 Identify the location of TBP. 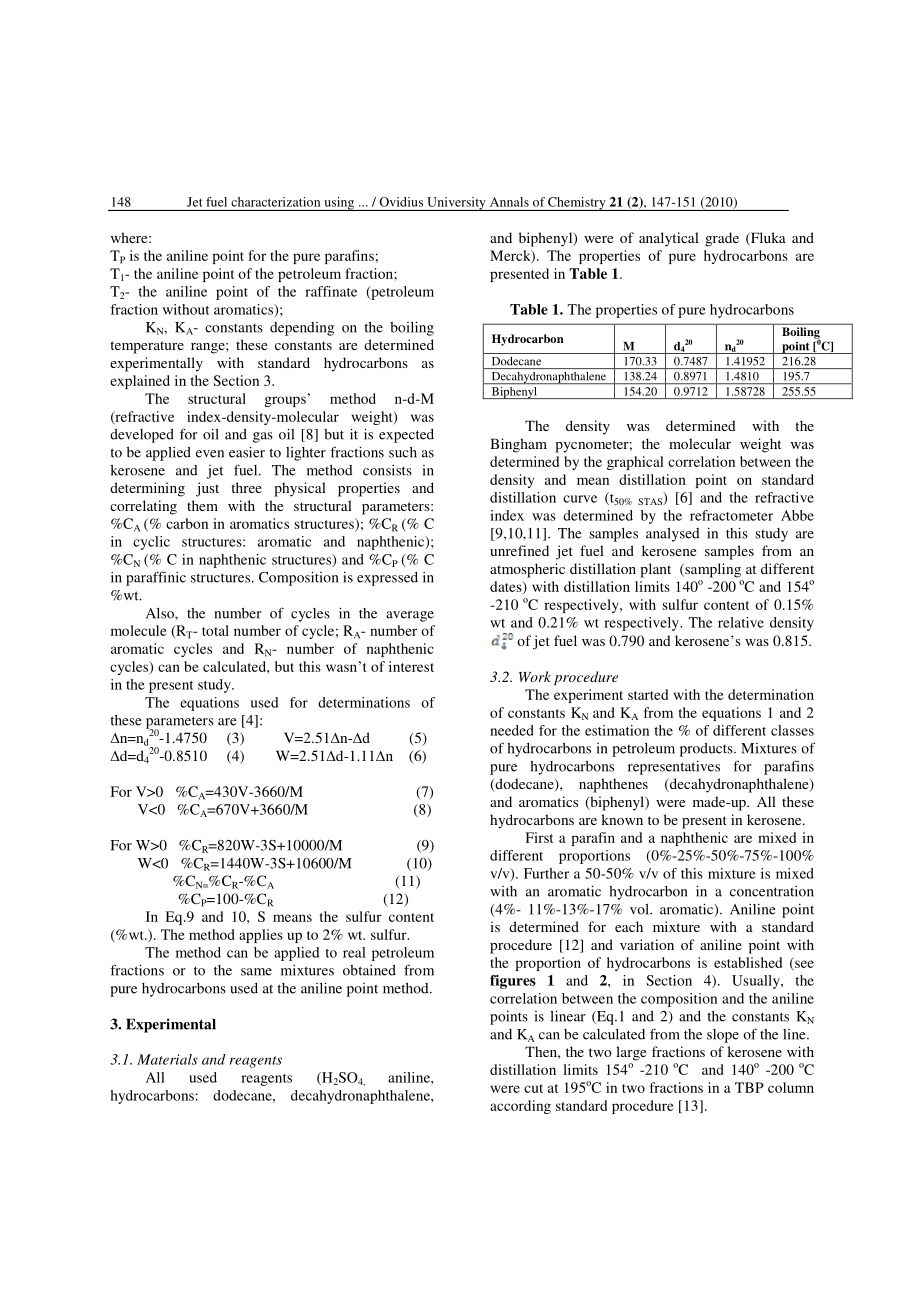
(749, 1087).
